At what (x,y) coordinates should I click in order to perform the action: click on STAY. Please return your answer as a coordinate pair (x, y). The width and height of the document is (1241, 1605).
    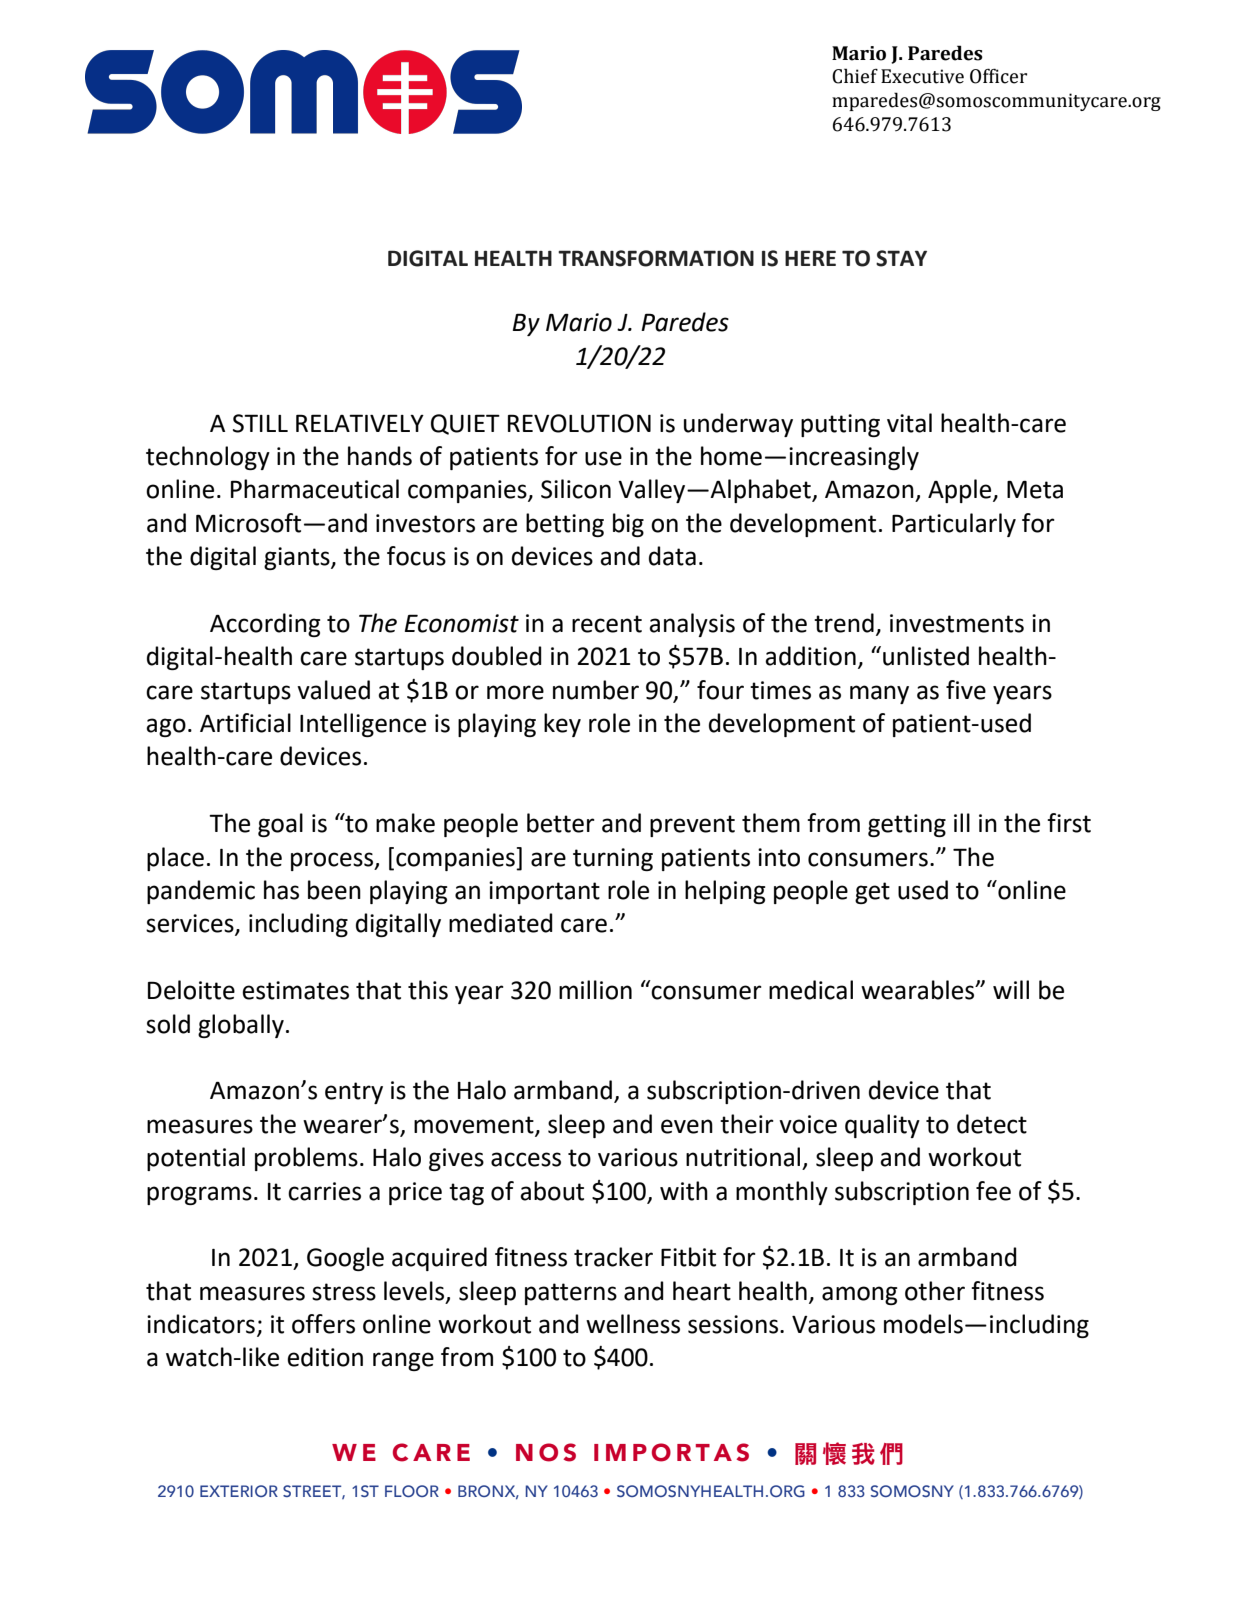
    Looking at the image, I should click on (901, 258).
